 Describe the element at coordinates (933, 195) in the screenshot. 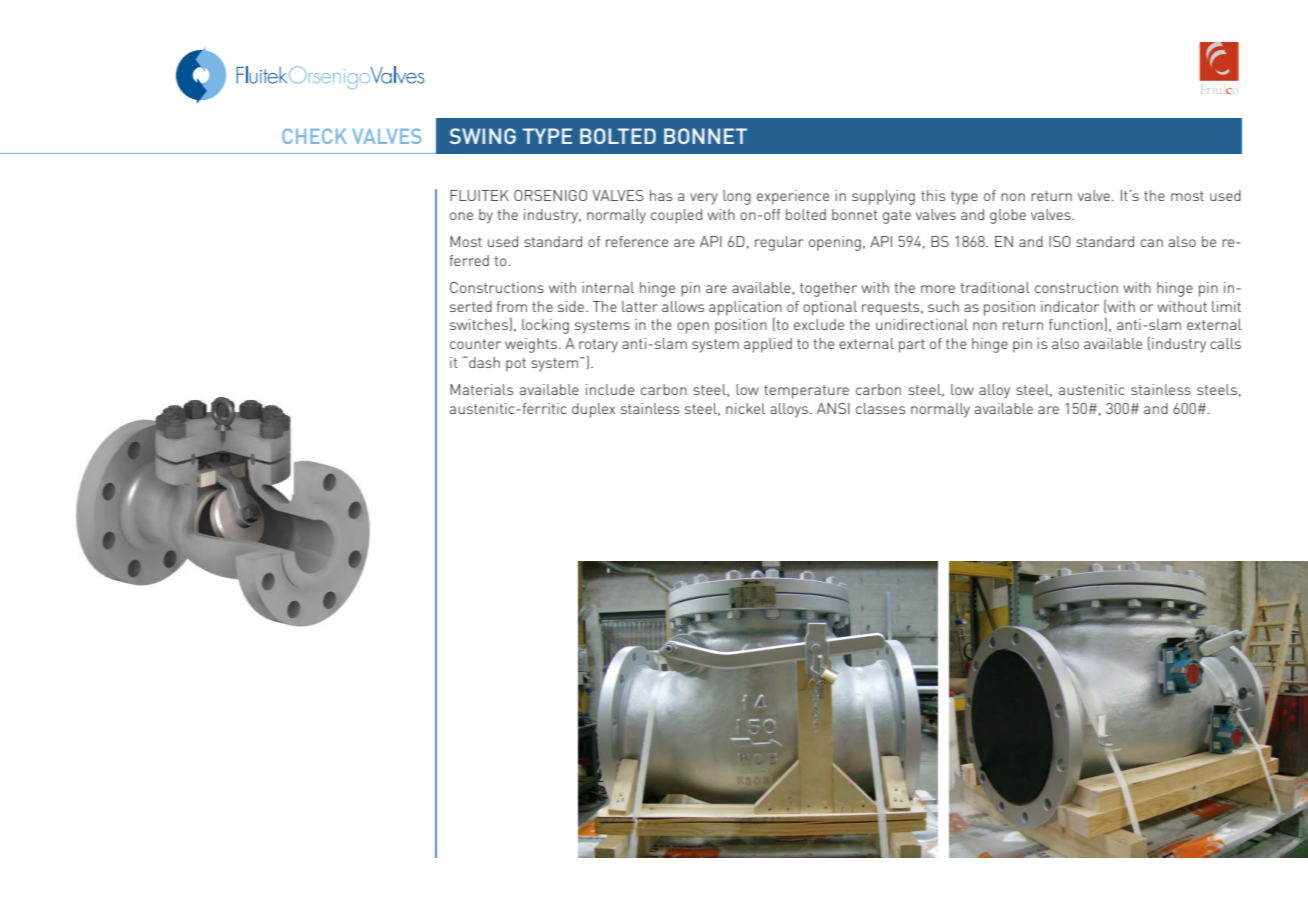

I see `this` at that location.
